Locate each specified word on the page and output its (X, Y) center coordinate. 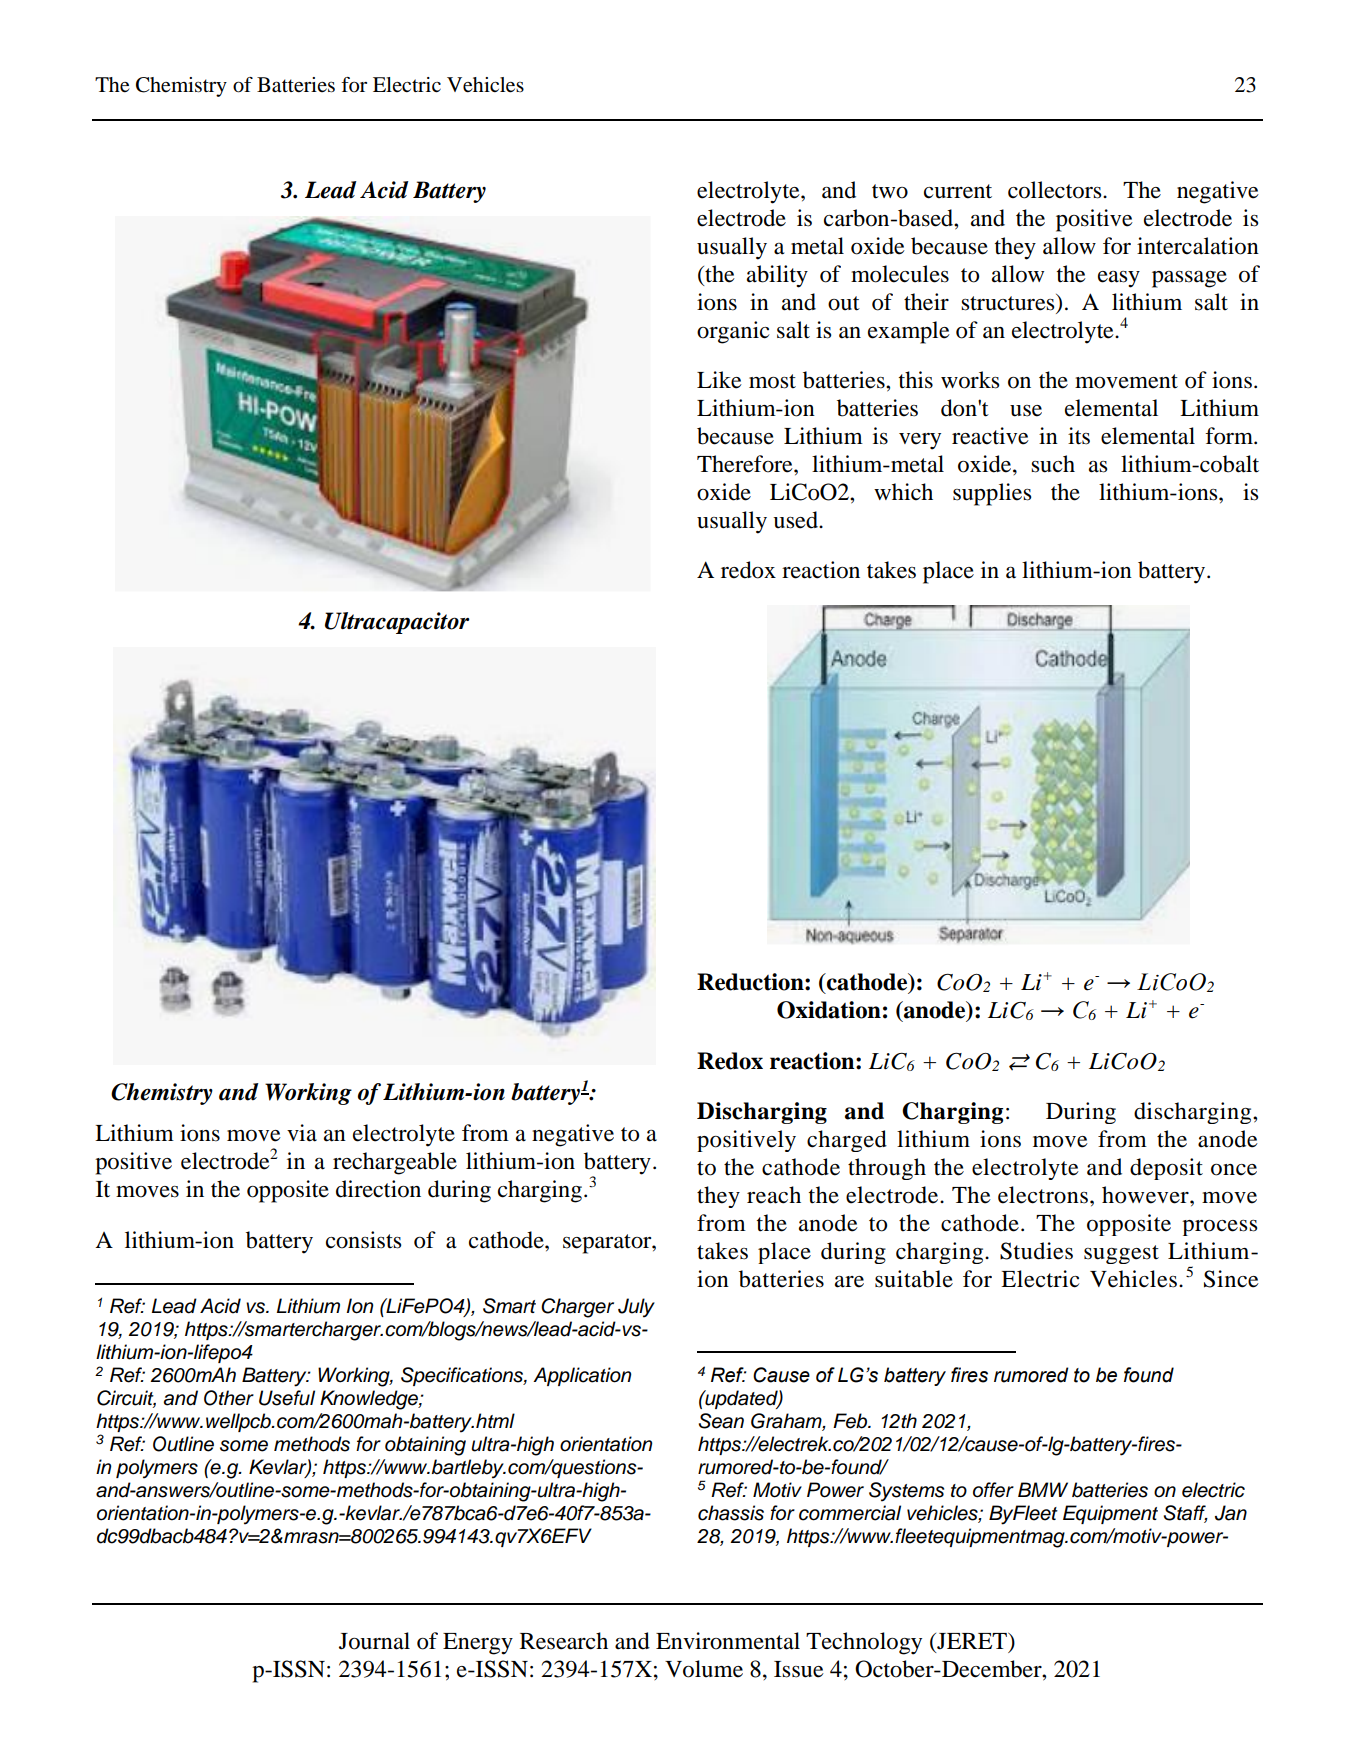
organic (733, 332)
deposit (1166, 1169)
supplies (992, 494)
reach (774, 1195)
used (796, 520)
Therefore (746, 464)
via (302, 1133)
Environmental (728, 1641)
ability (777, 276)
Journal (374, 1641)
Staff (1185, 1514)
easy (1119, 279)
